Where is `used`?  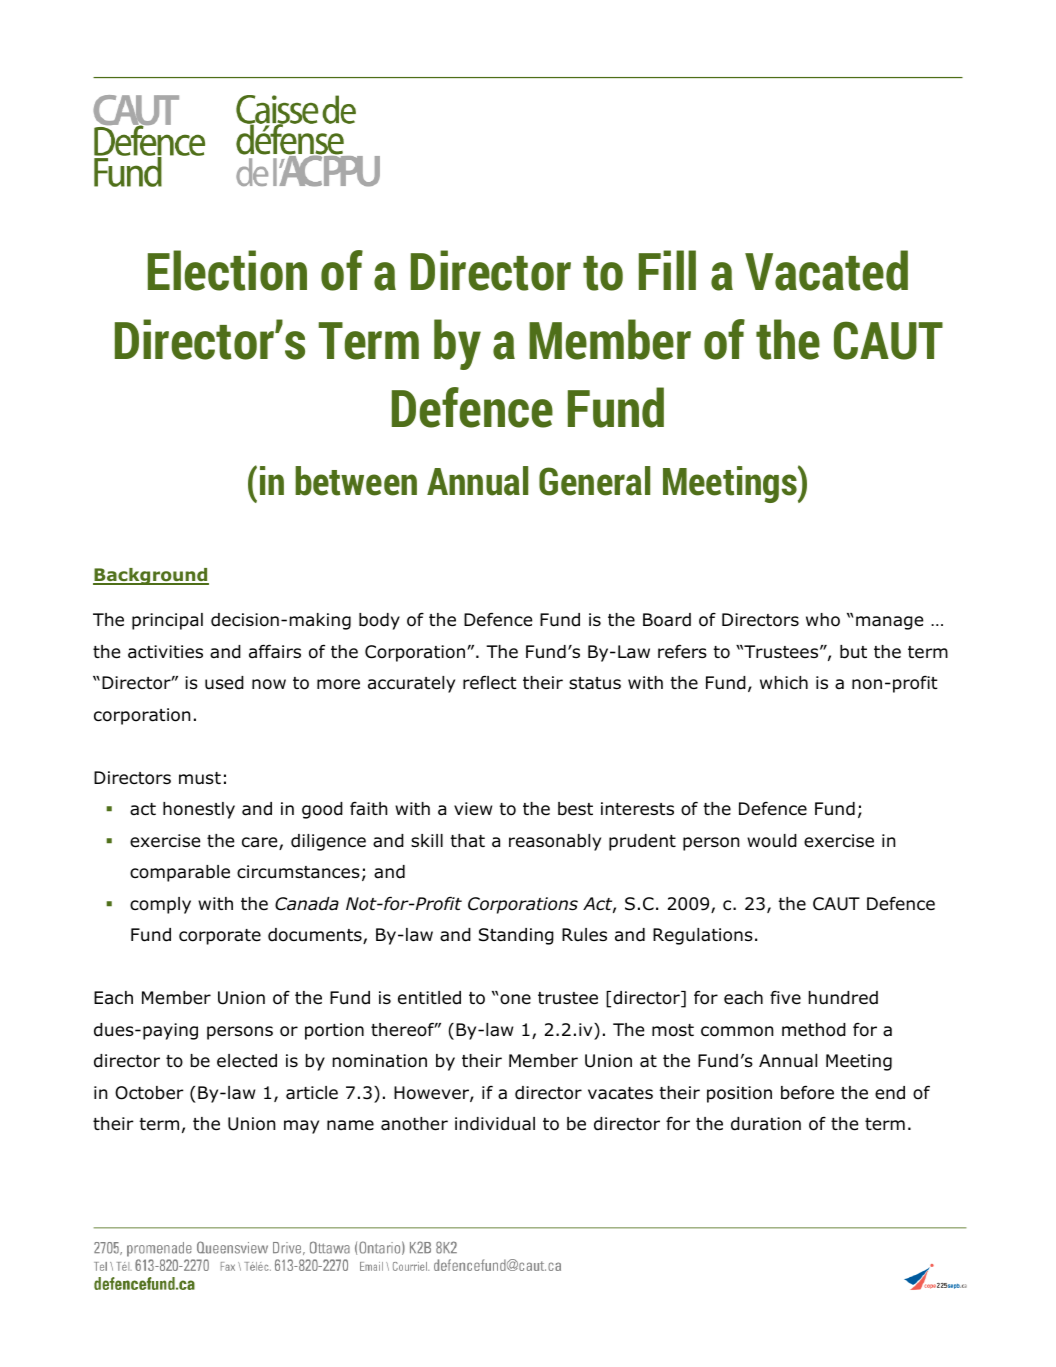
used is located at coordinates (224, 683).
